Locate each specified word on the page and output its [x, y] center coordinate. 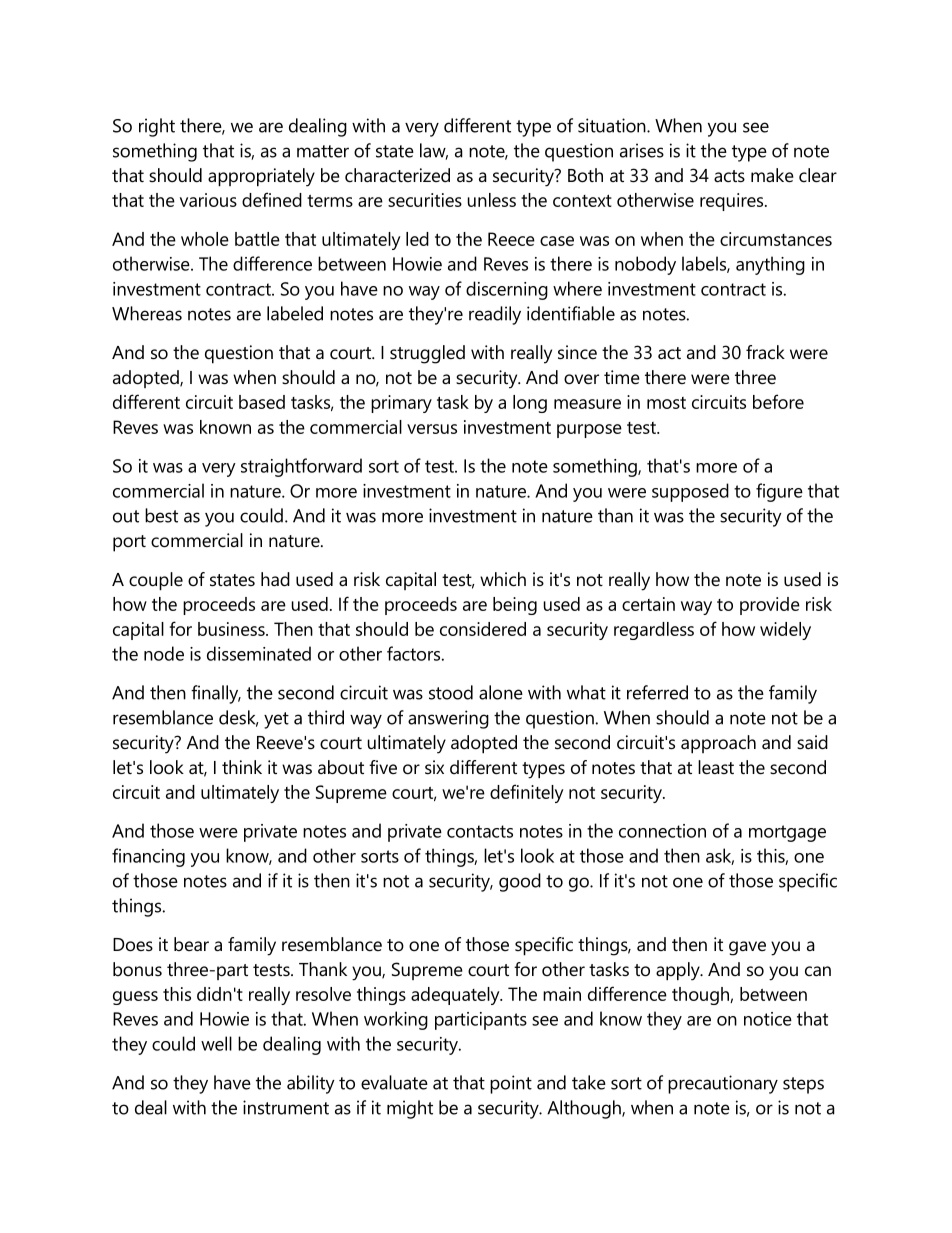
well [216, 1043]
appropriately [261, 177]
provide [770, 606]
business [232, 629]
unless [492, 200]
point [511, 1084]
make [772, 175]
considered [483, 629]
